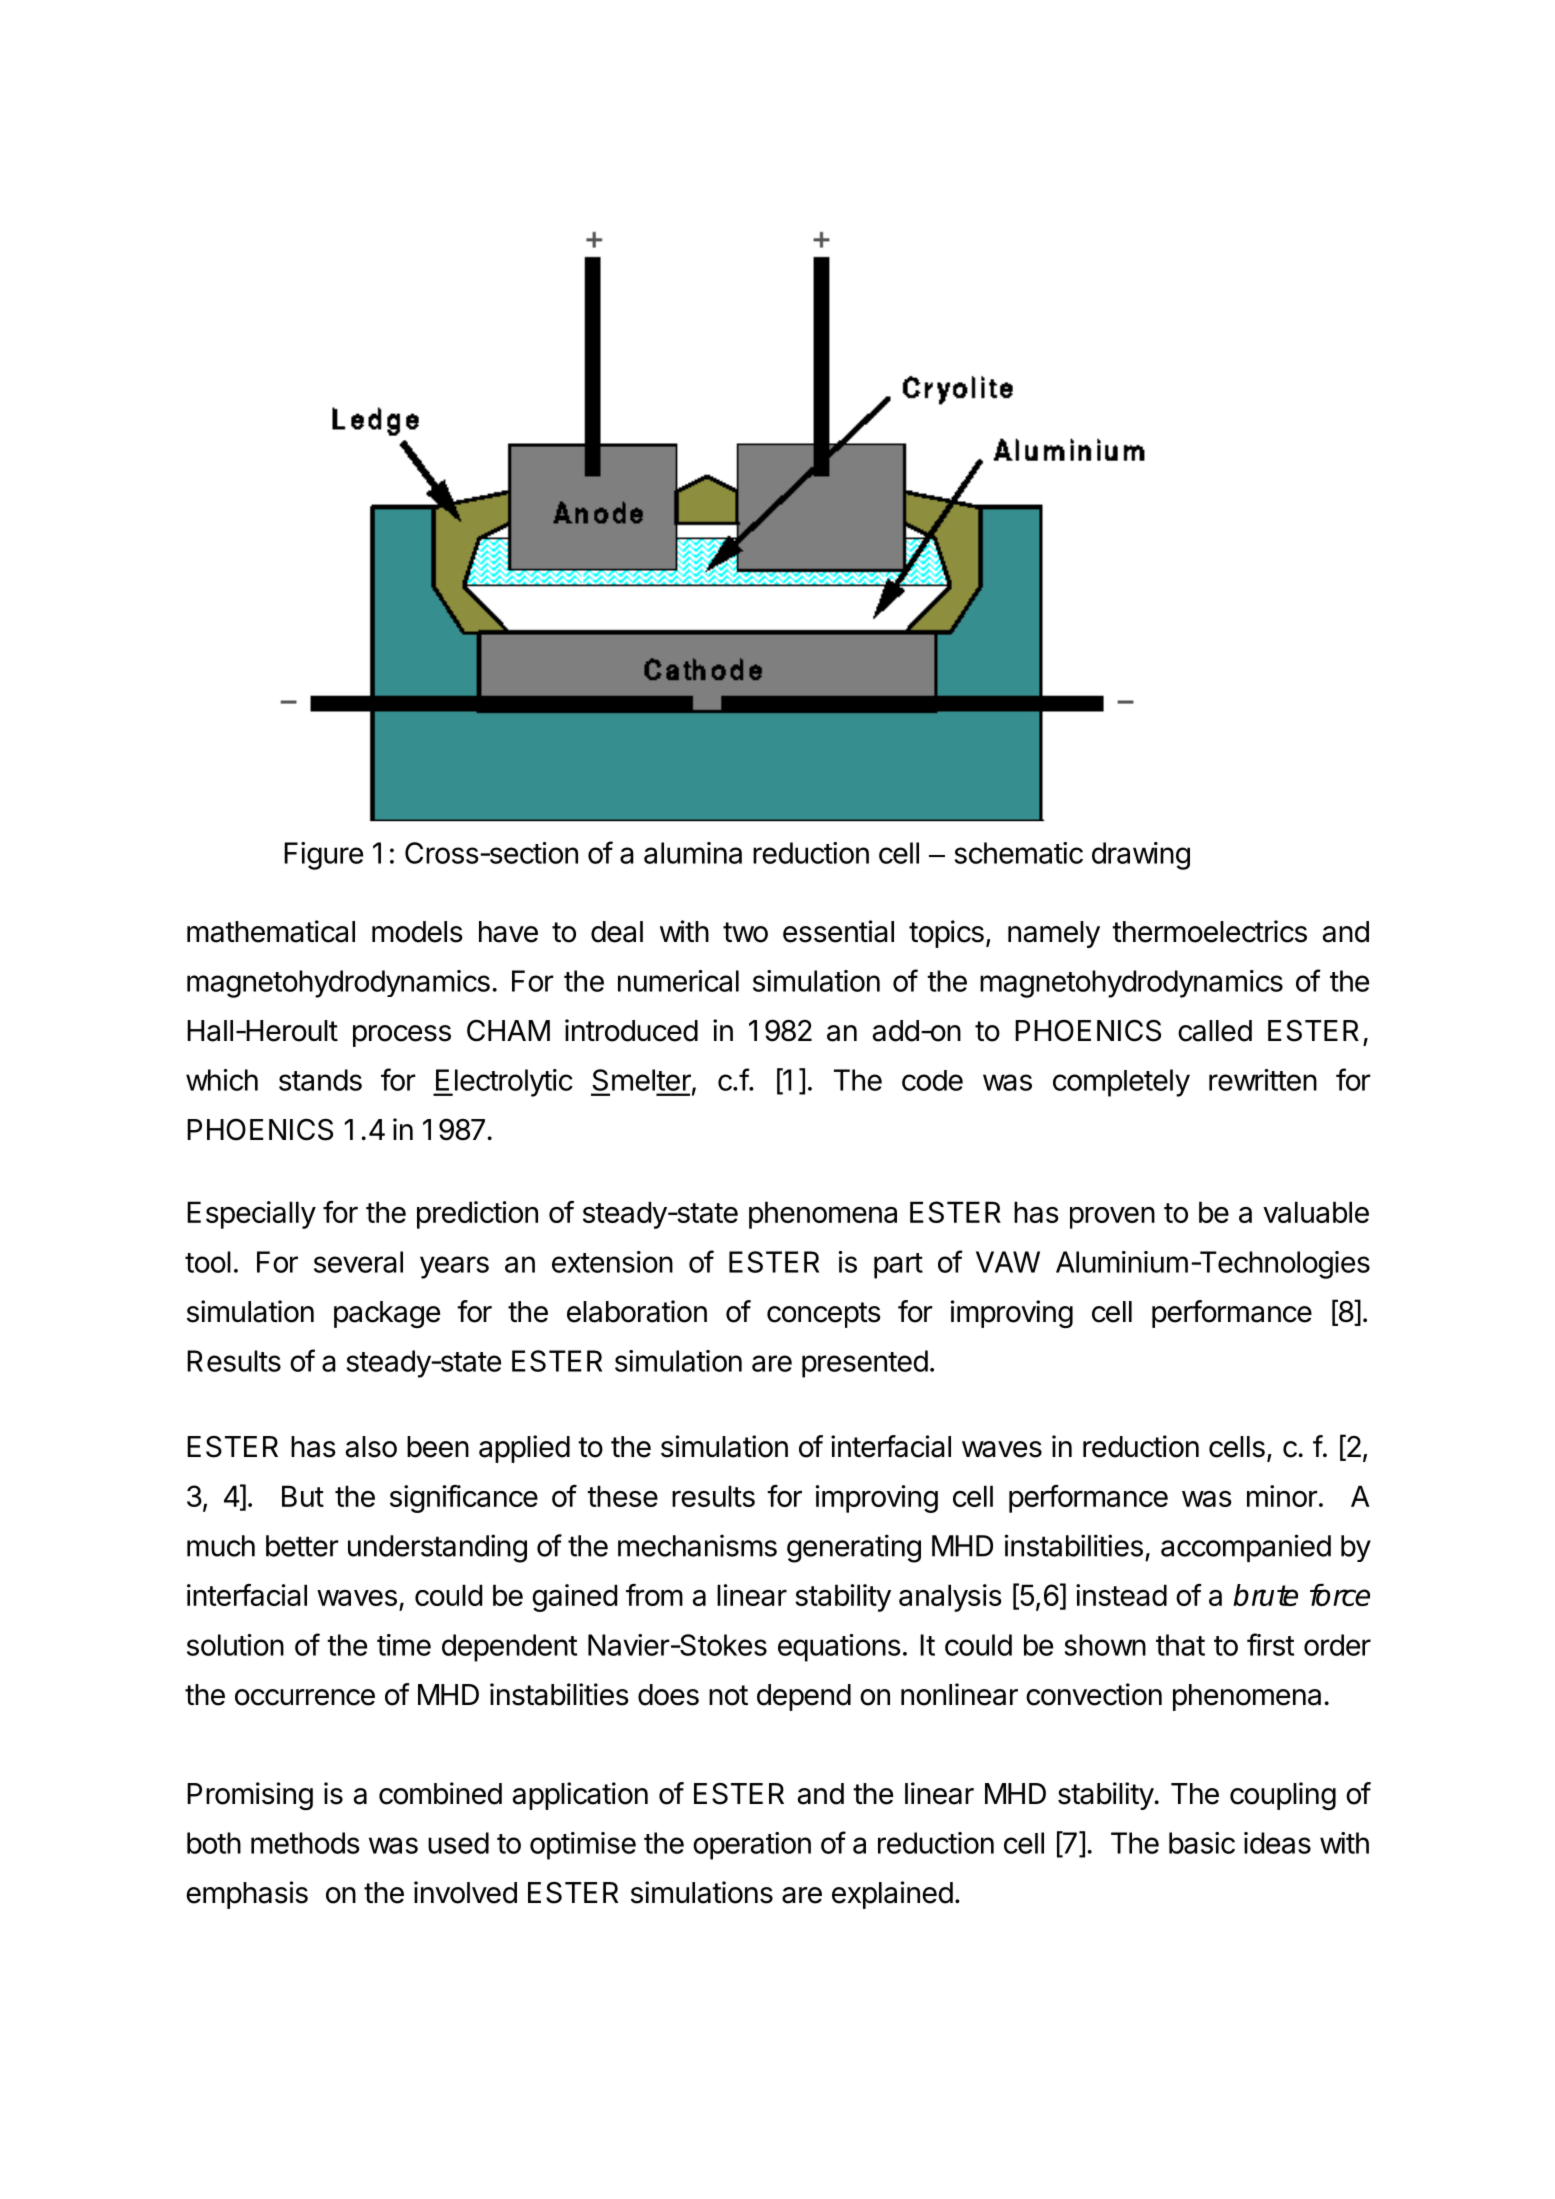 Image resolution: width=1555 pixels, height=2199 pixels. What do you see at coordinates (865, 1364) in the document?
I see `presented` at bounding box center [865, 1364].
